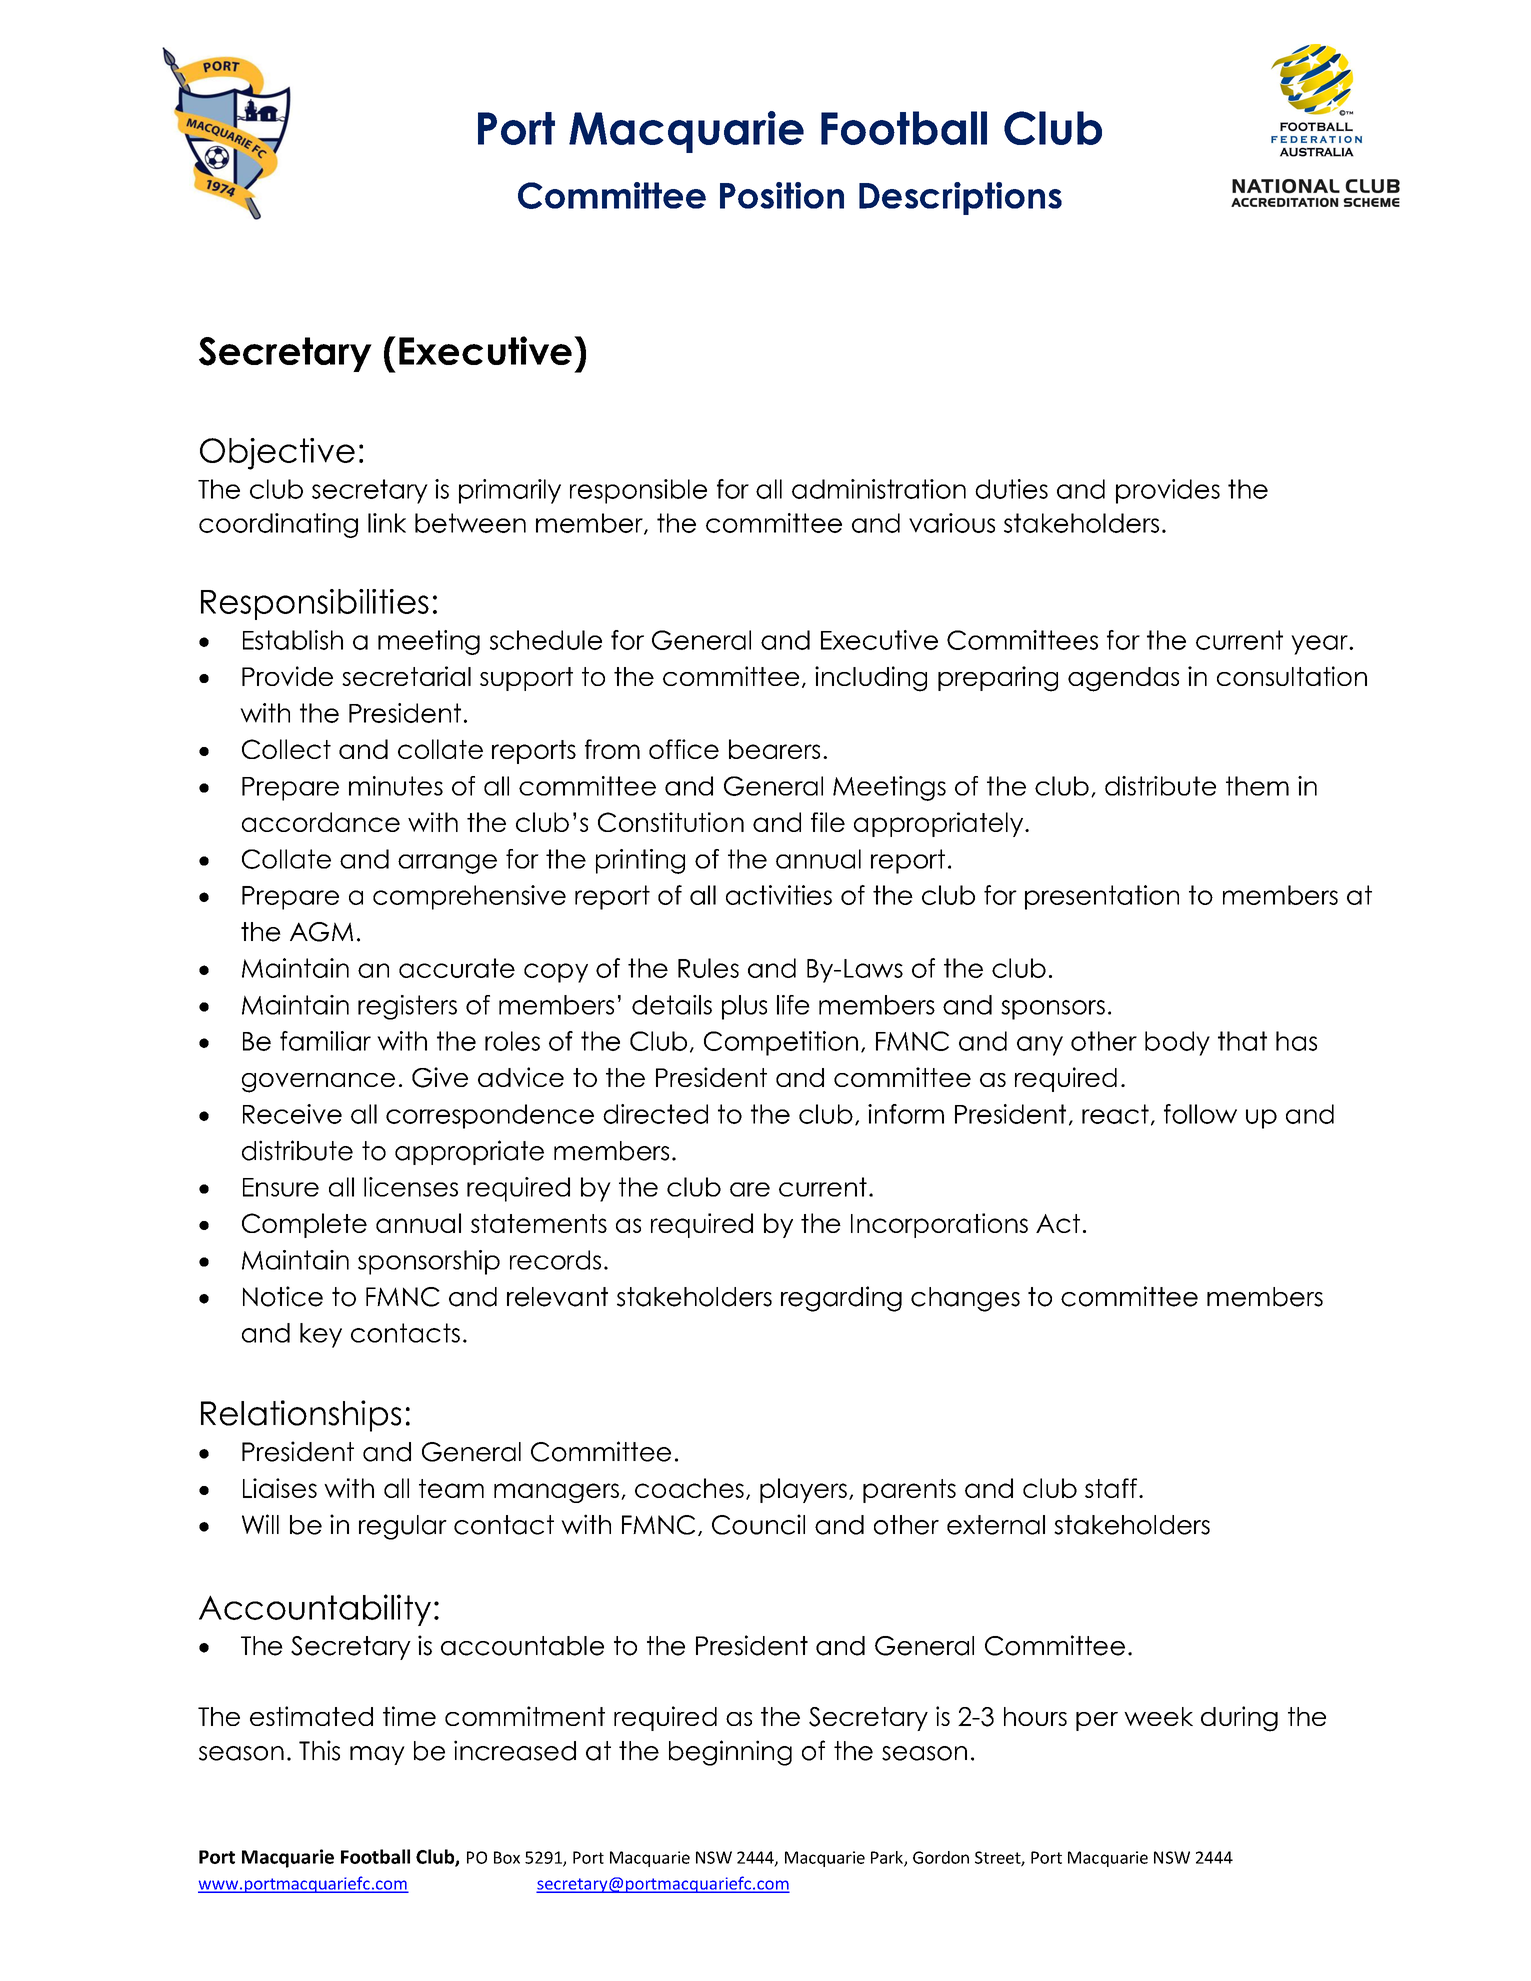  I want to click on Objective, so click(277, 454).
